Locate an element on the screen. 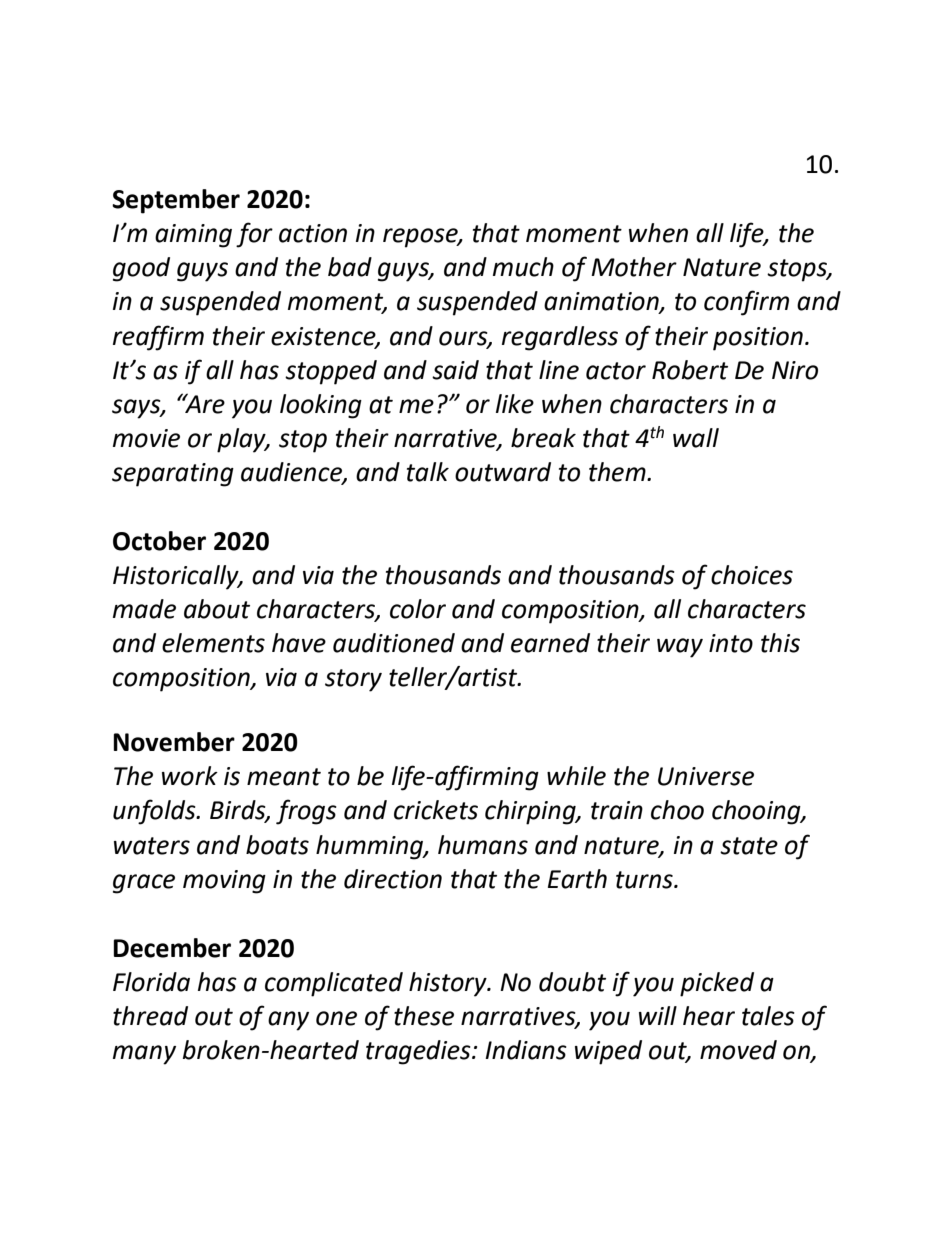 The image size is (952, 1233). much is located at coordinates (523, 267).
